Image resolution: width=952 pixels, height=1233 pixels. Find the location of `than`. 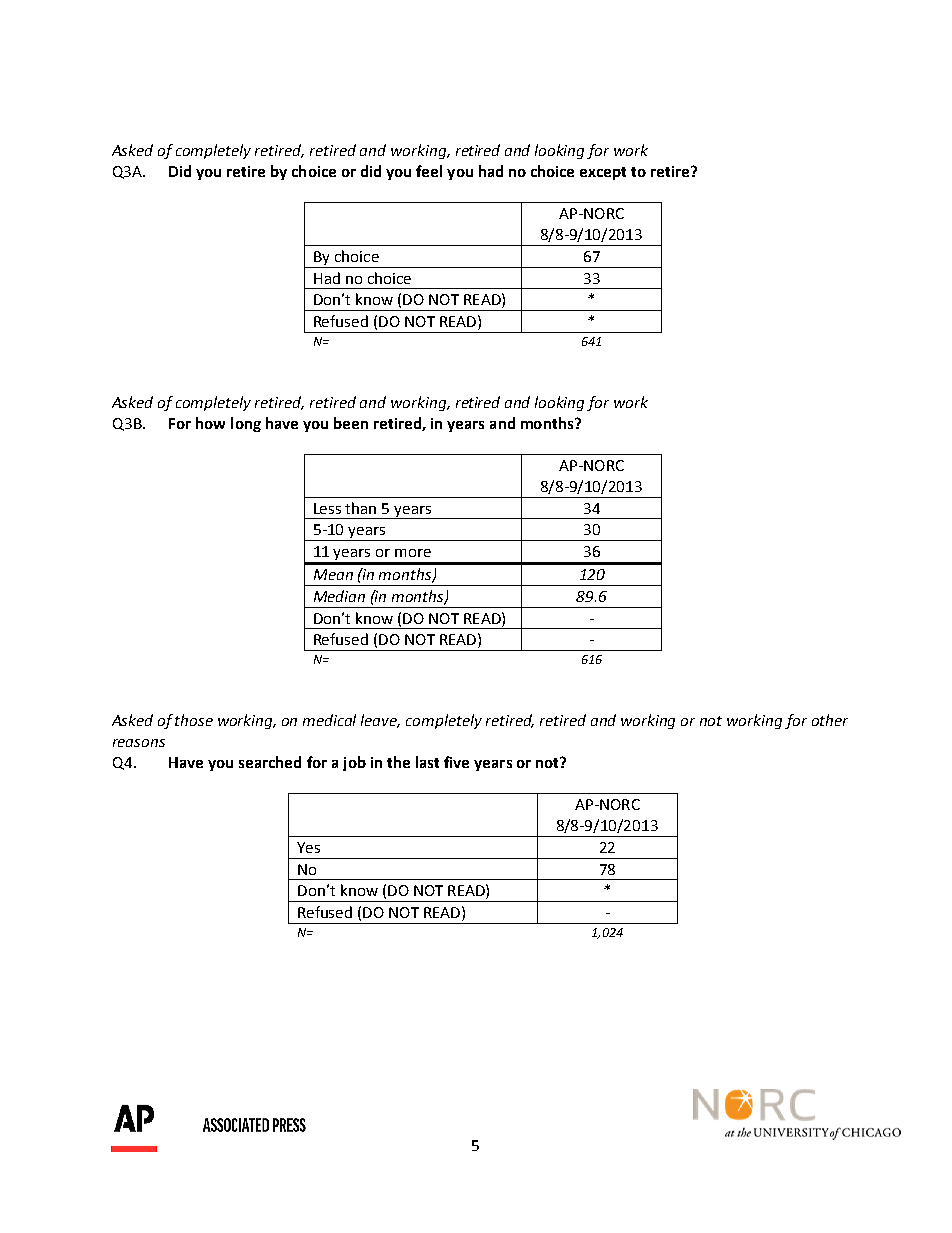

than is located at coordinates (360, 508).
